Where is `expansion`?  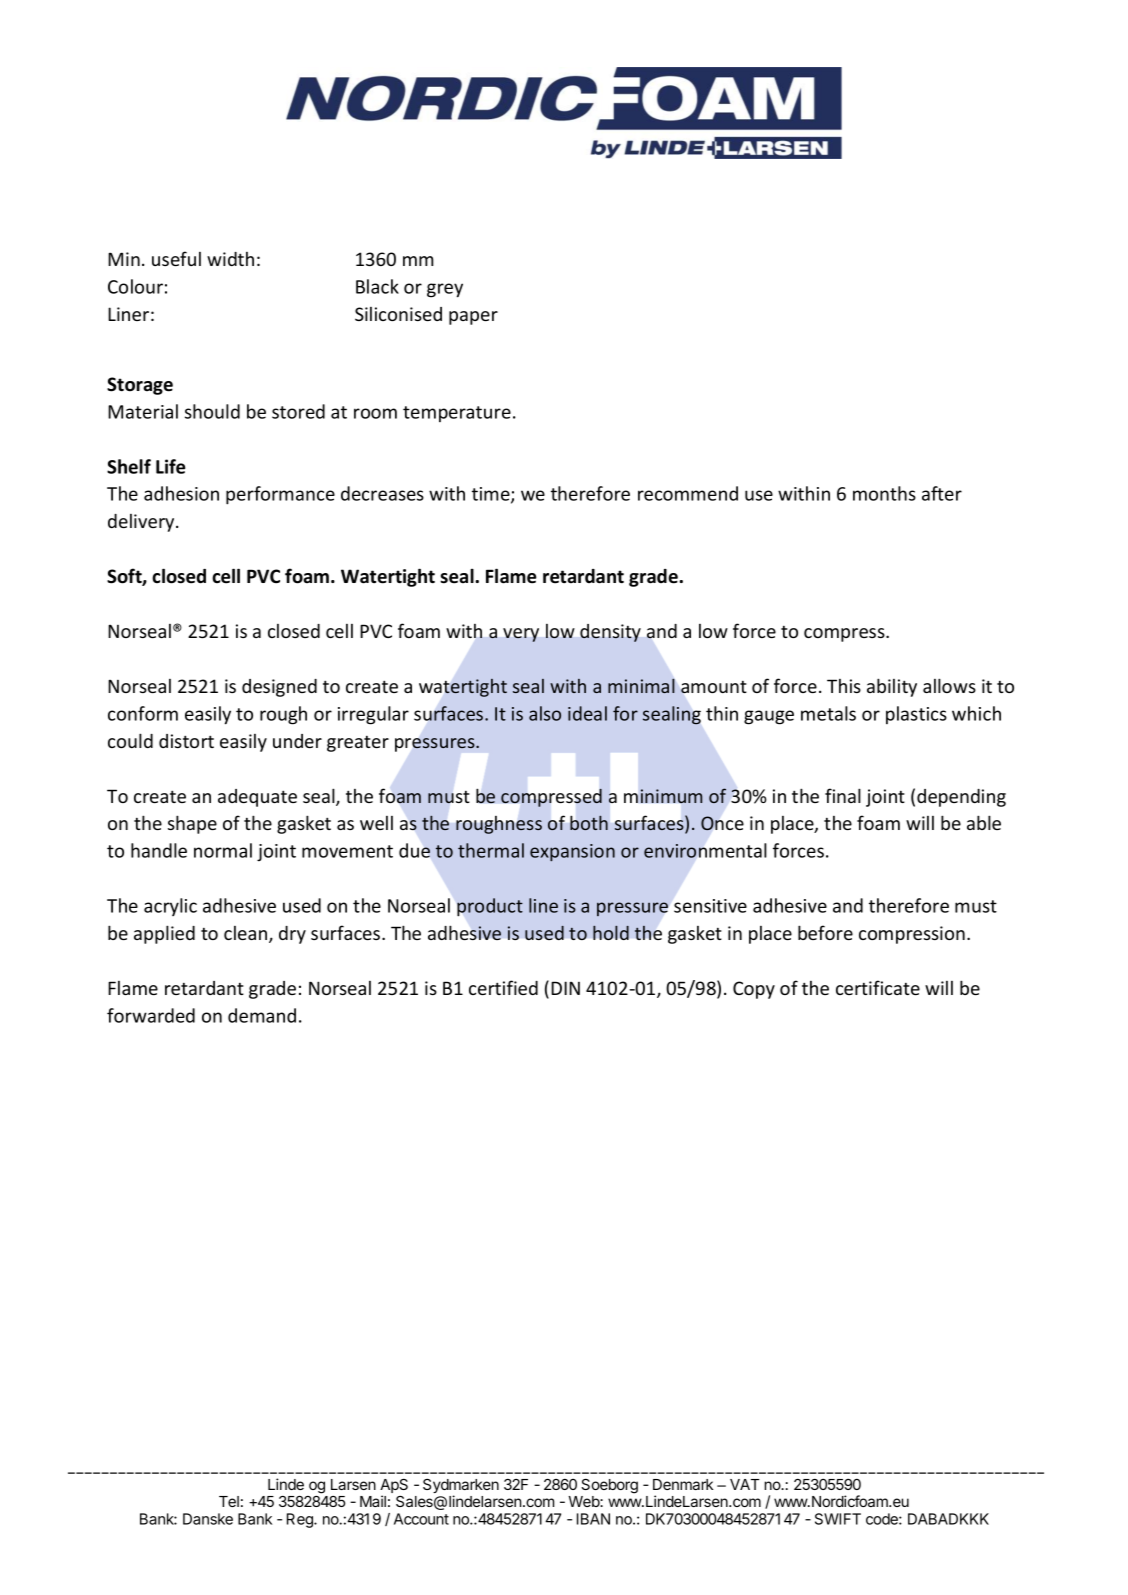 expansion is located at coordinates (572, 852).
